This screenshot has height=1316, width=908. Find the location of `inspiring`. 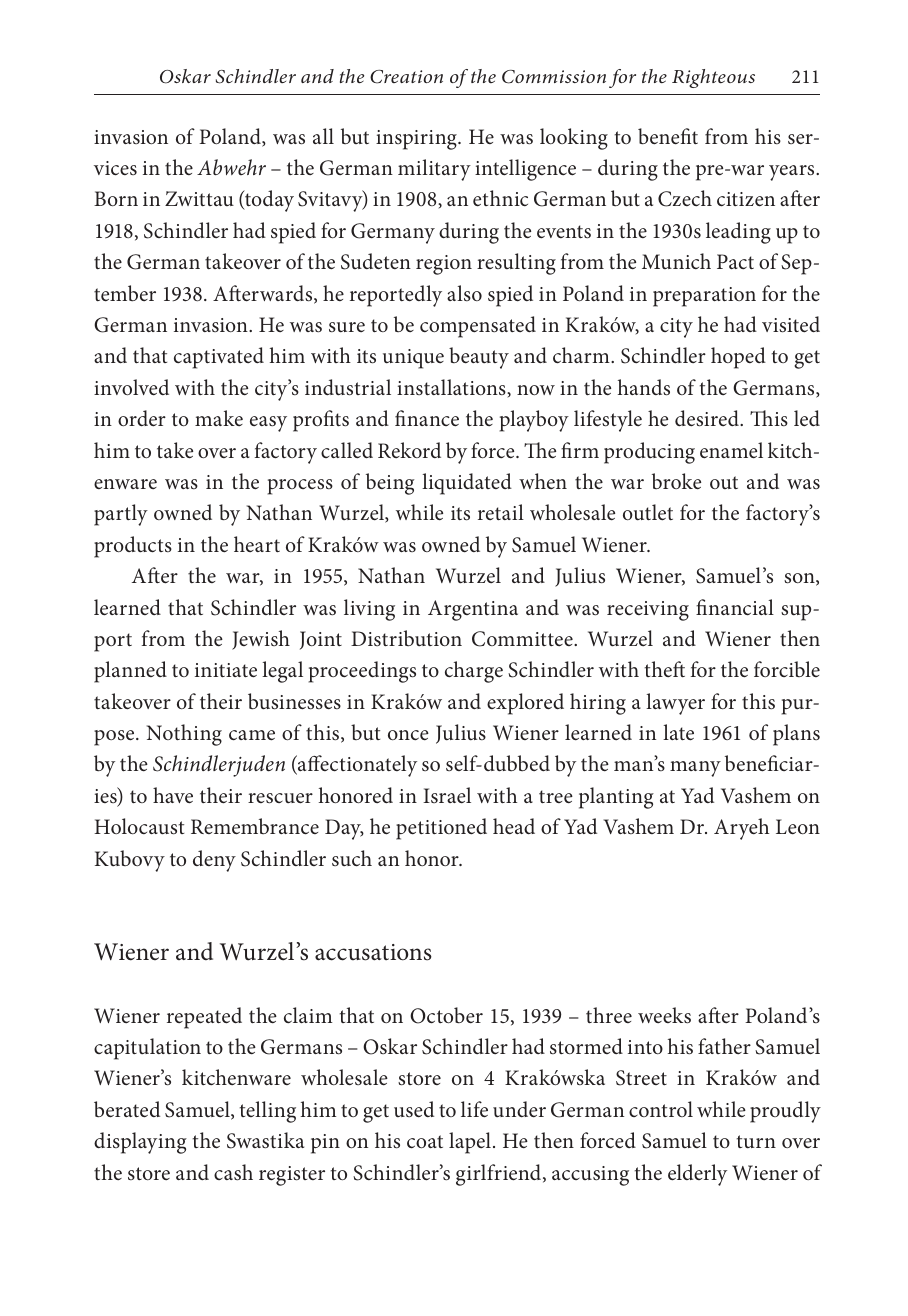

inspiring is located at coordinates (417, 140).
